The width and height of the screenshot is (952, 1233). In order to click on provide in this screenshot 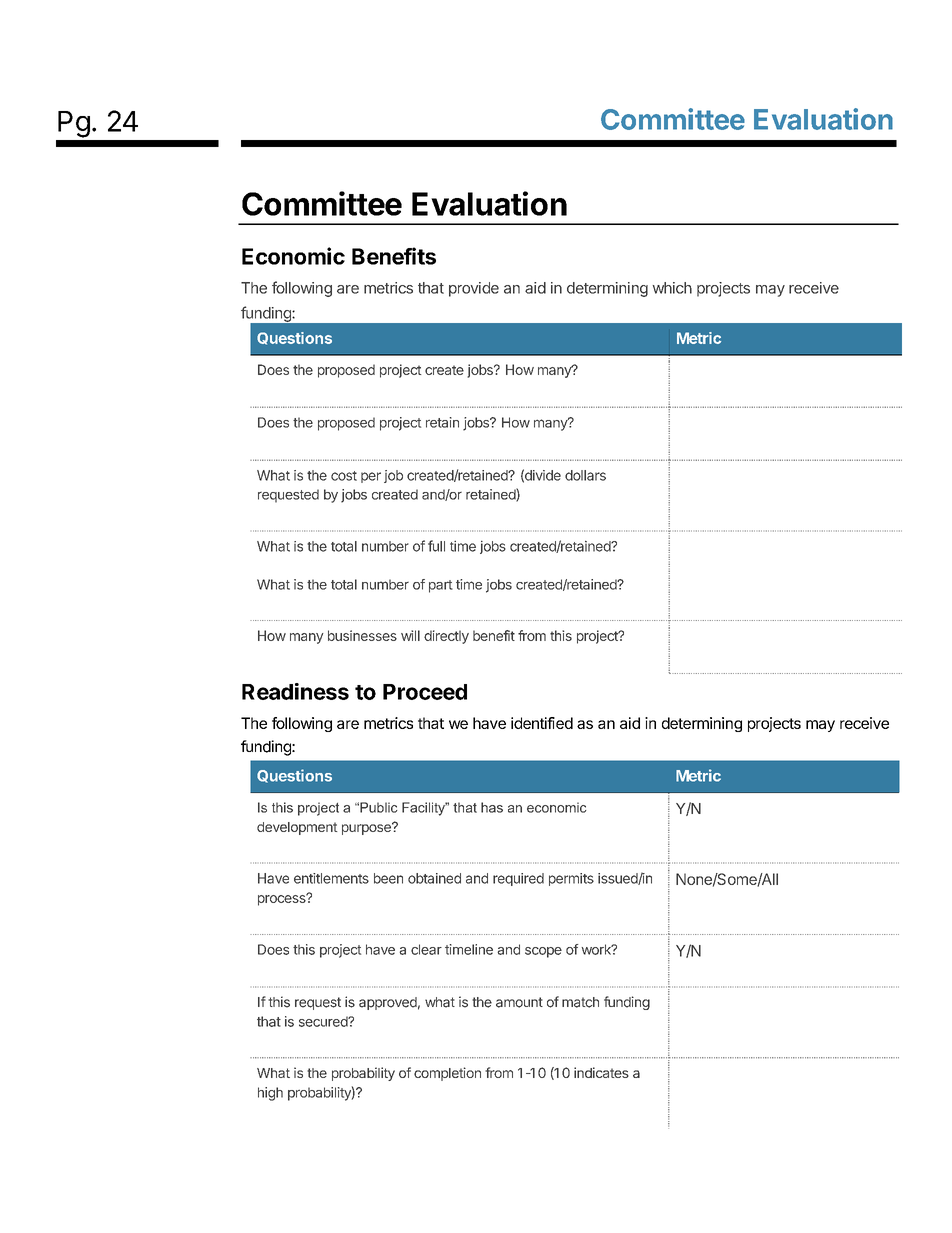, I will do `click(474, 289)`.
